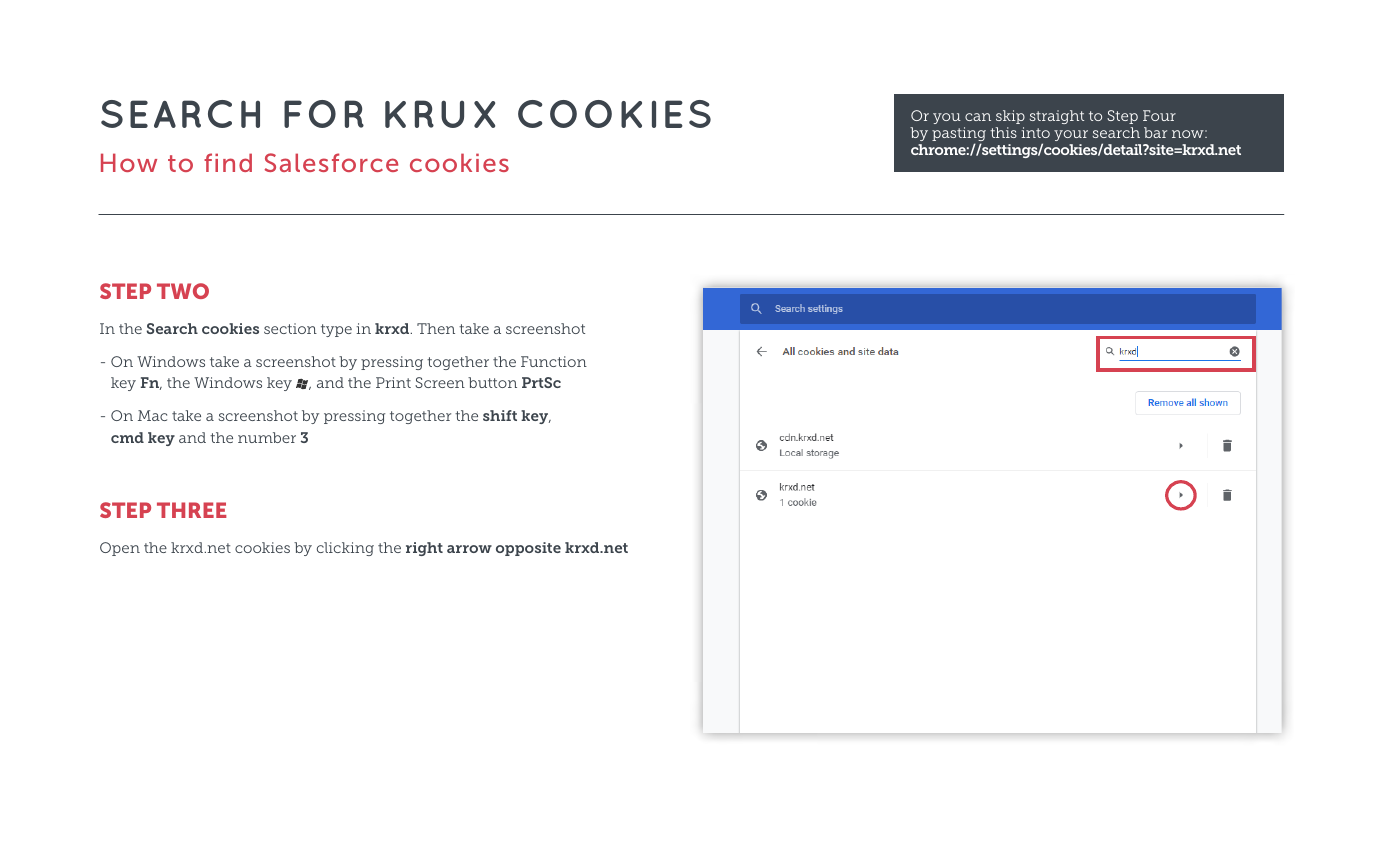  What do you see at coordinates (440, 114) in the document?
I see `KRUX` at bounding box center [440, 114].
